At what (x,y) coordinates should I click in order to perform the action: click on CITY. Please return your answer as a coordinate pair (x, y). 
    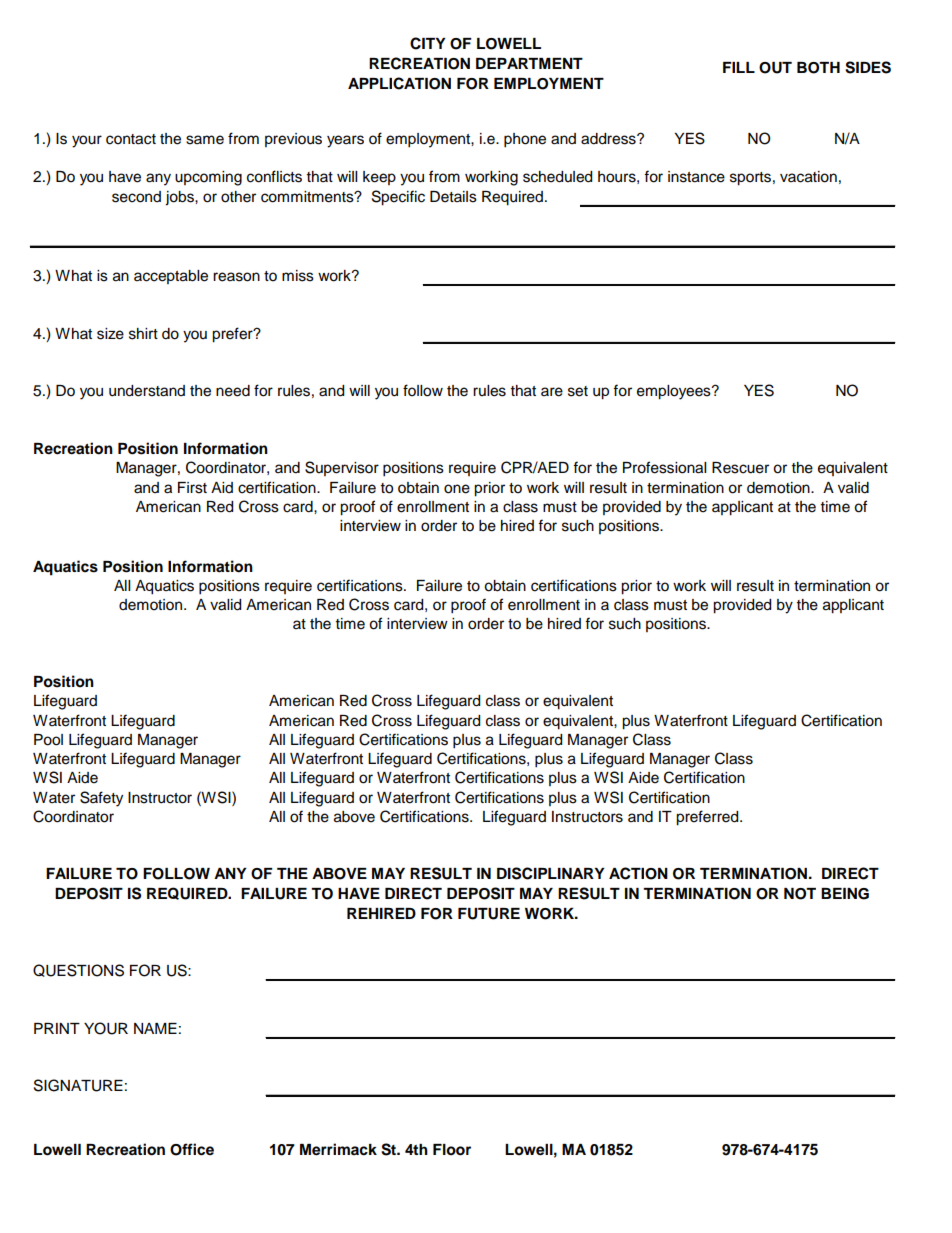
    Looking at the image, I should click on (428, 43).
